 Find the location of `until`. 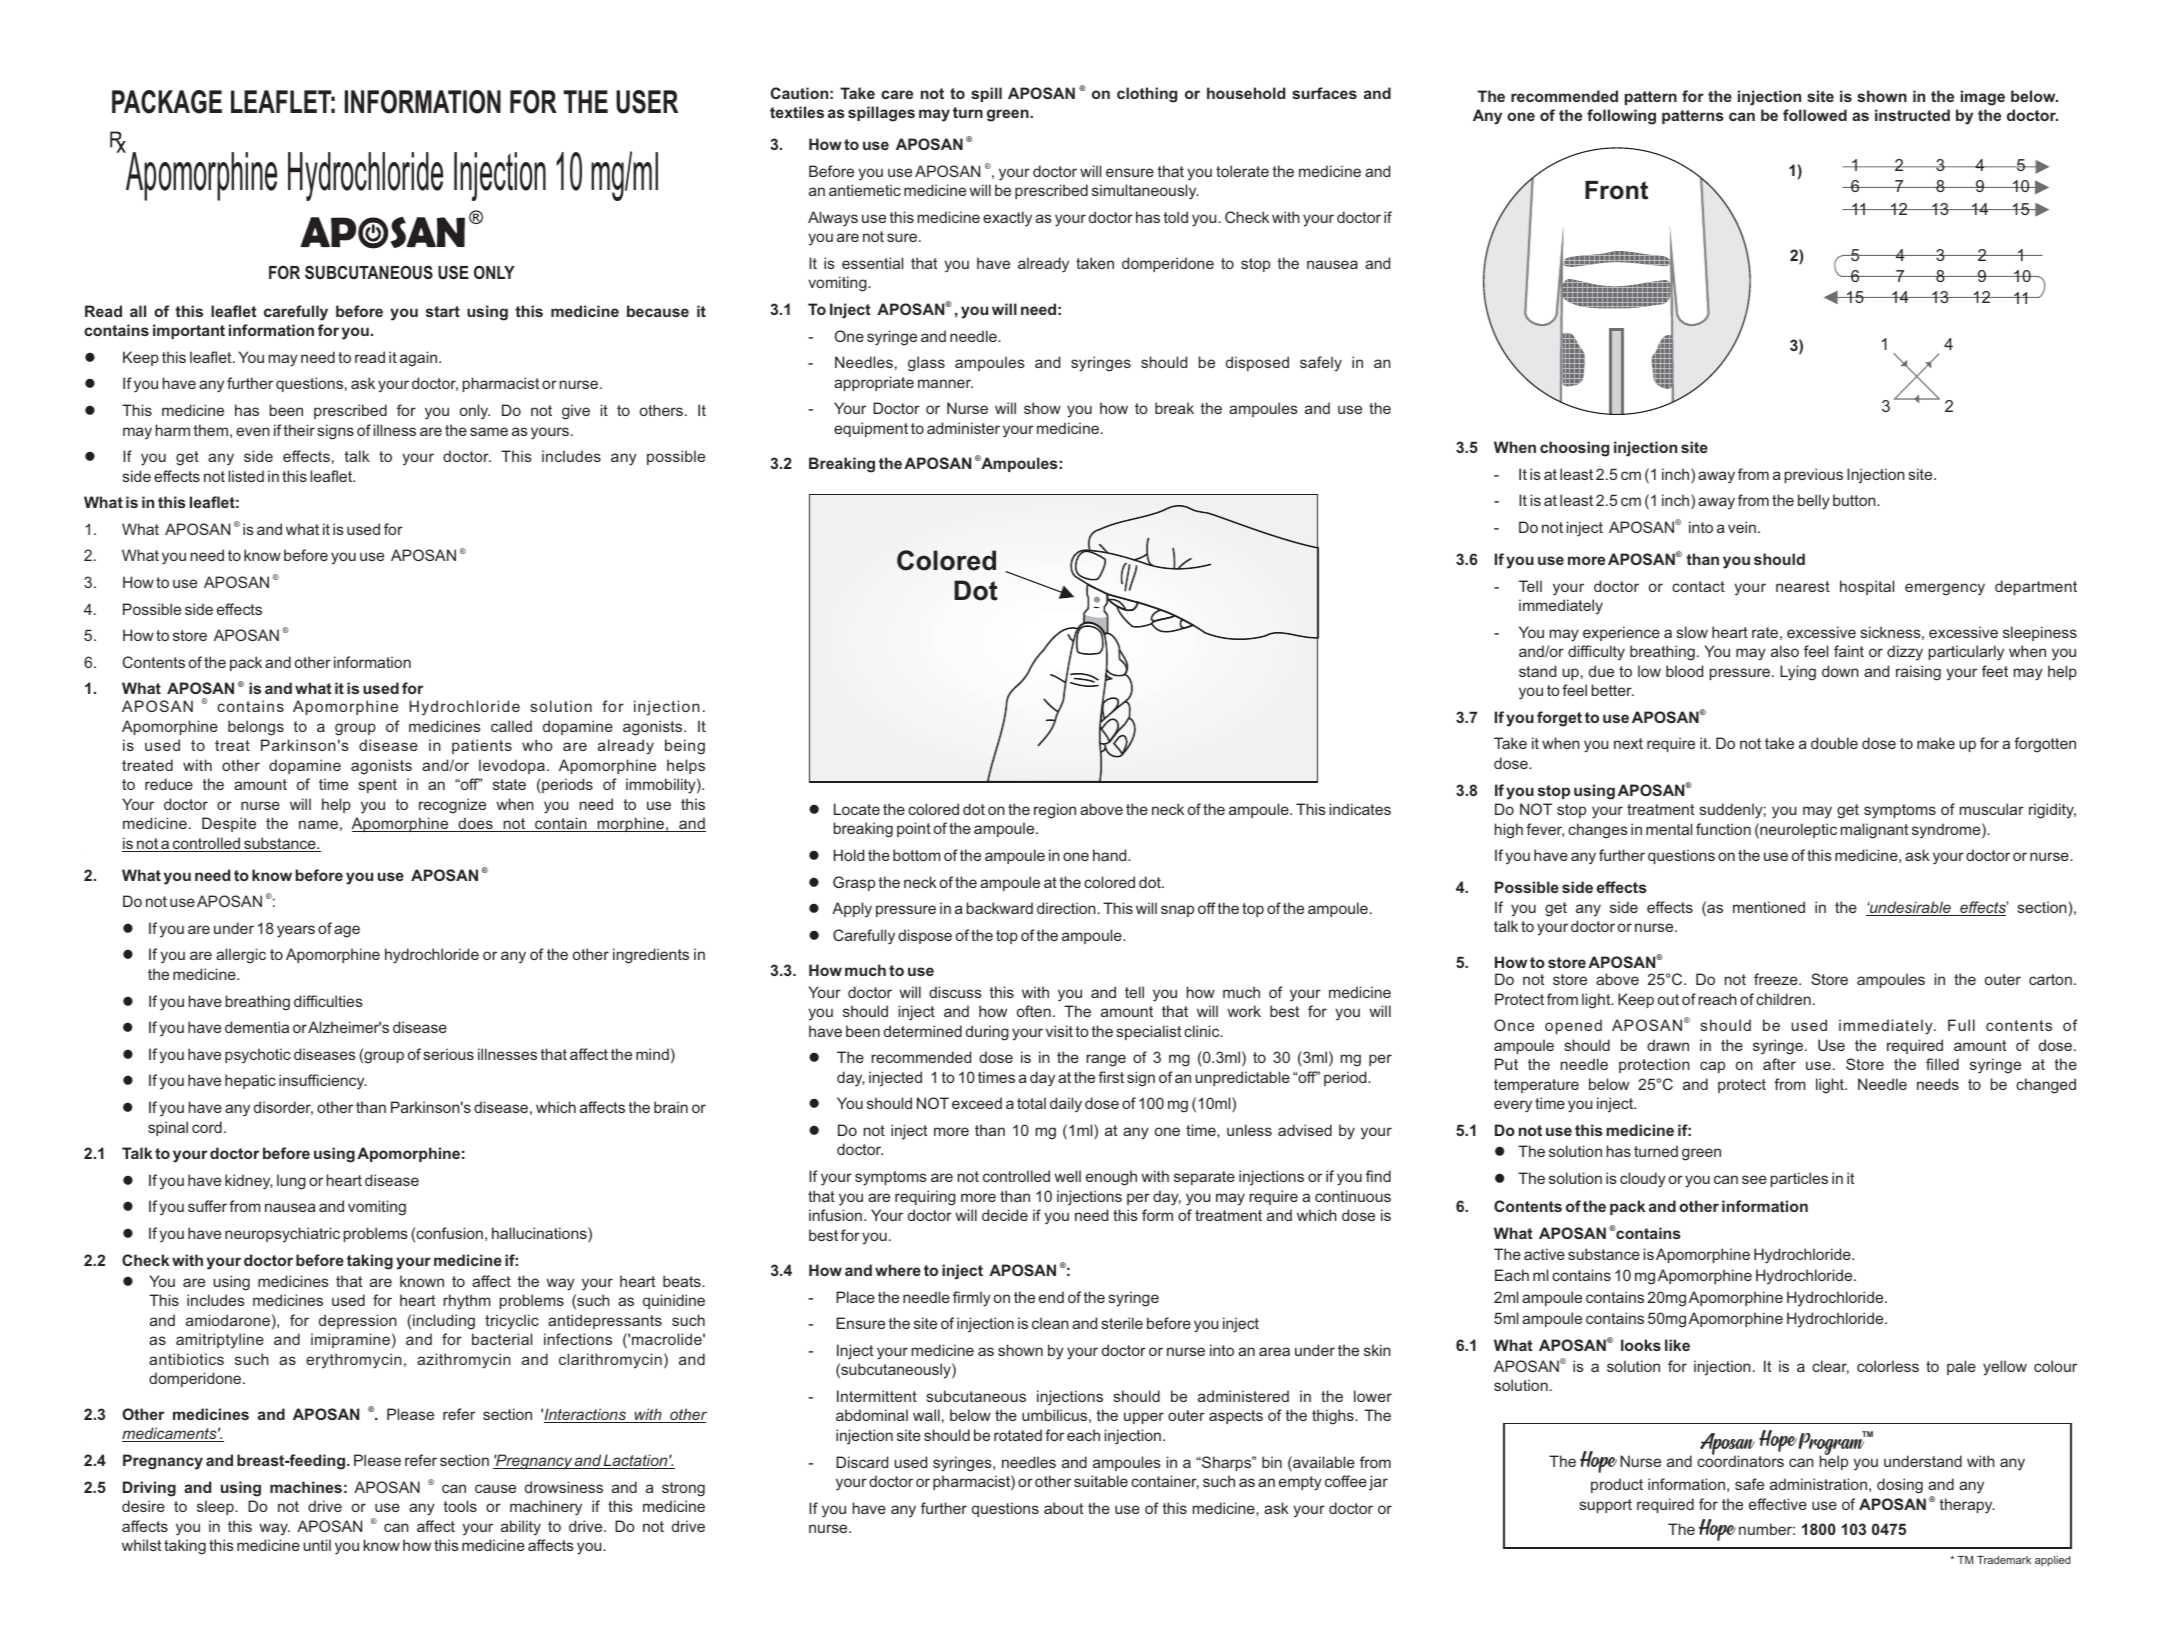

until is located at coordinates (317, 1545).
